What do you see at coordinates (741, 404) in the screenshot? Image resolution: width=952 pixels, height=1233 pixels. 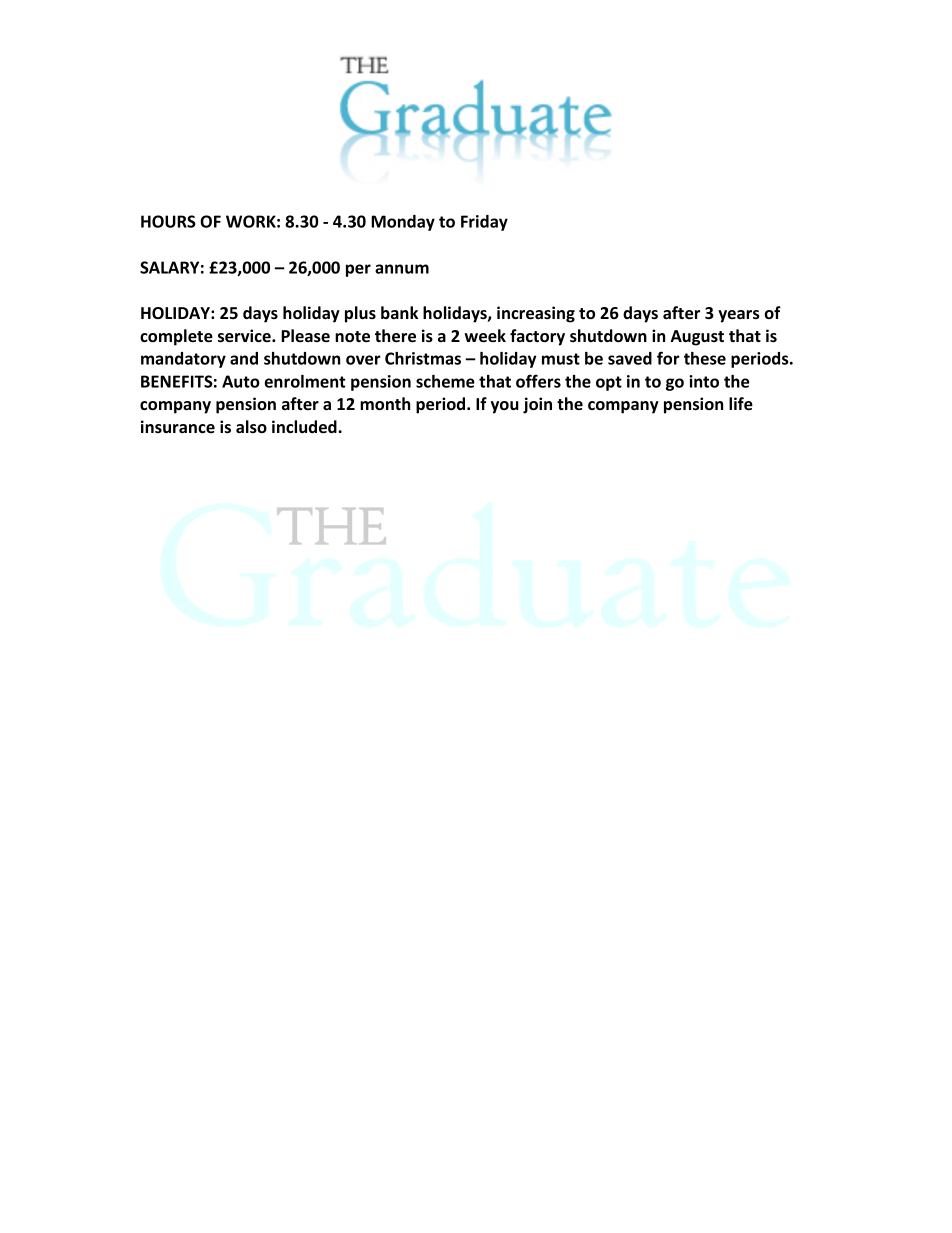 I see `life` at bounding box center [741, 404].
